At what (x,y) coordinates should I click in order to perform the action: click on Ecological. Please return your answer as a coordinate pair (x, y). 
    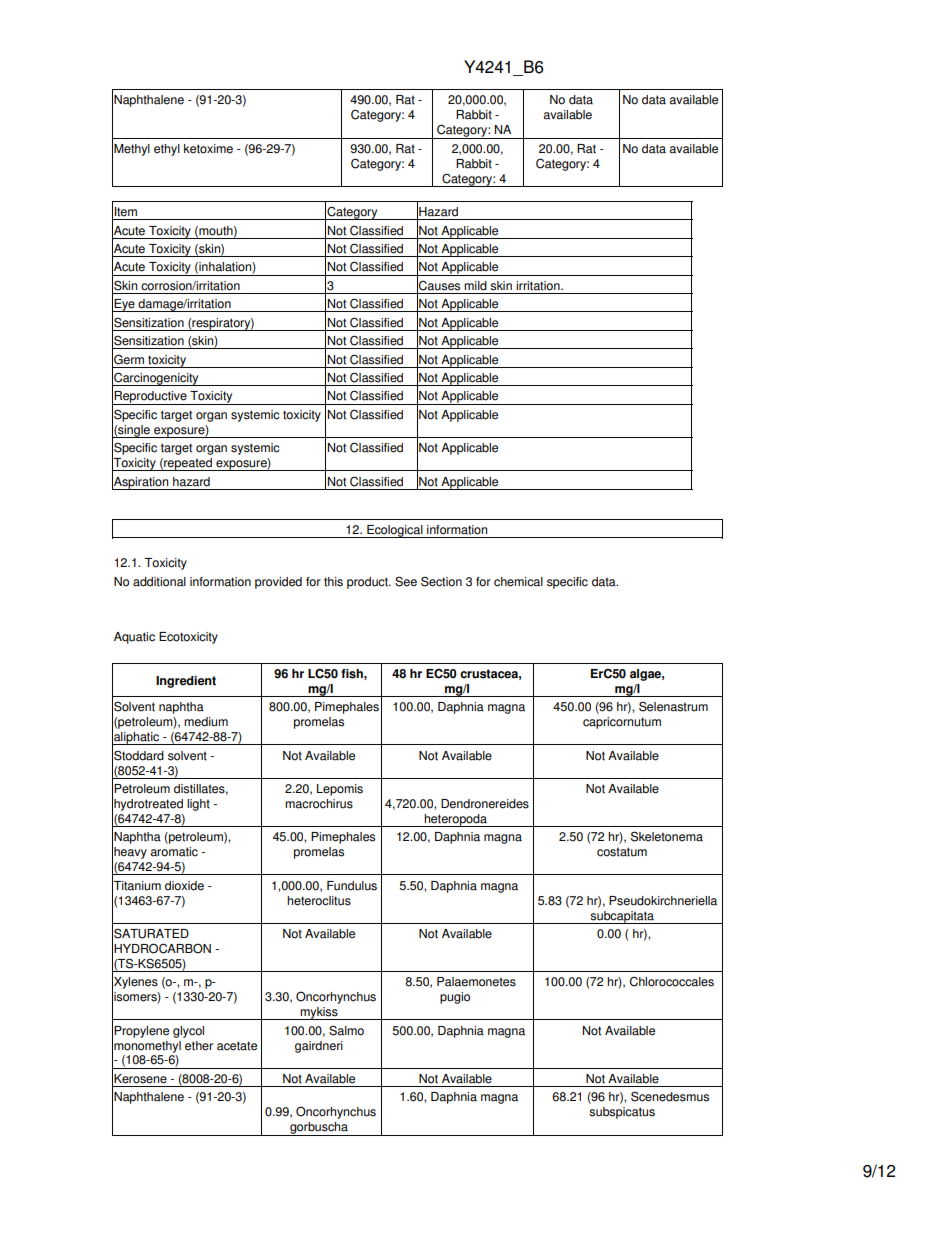
    Looking at the image, I should click on (395, 531).
